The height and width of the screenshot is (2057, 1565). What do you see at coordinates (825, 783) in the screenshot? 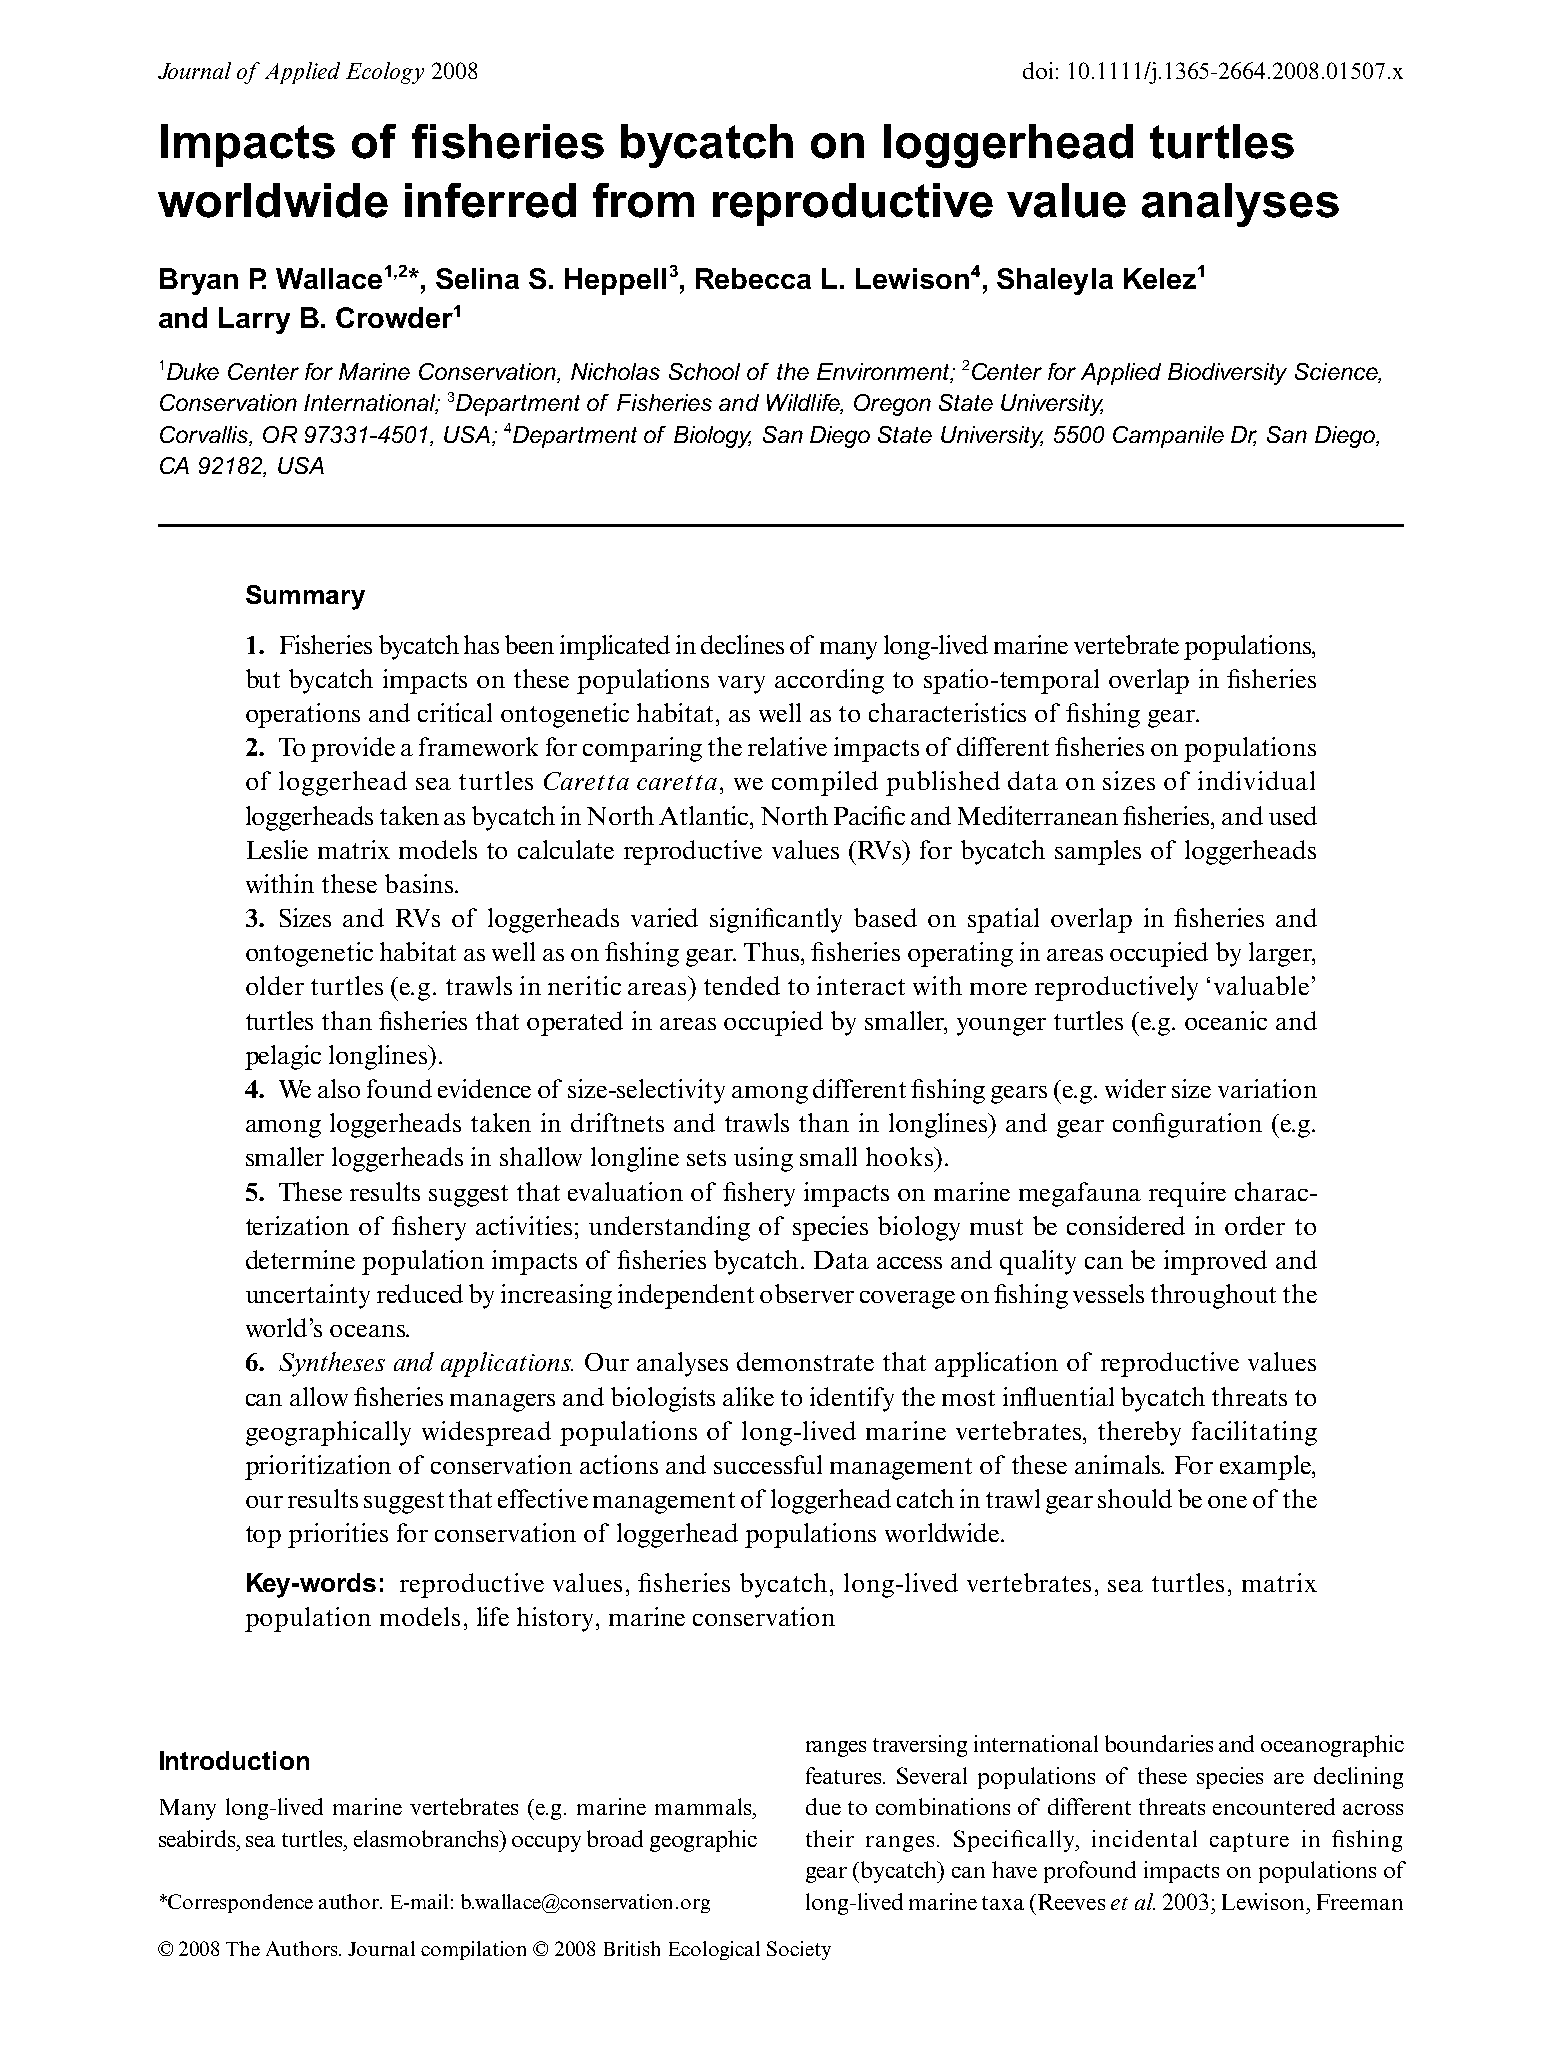
I see `compiled` at bounding box center [825, 783].
